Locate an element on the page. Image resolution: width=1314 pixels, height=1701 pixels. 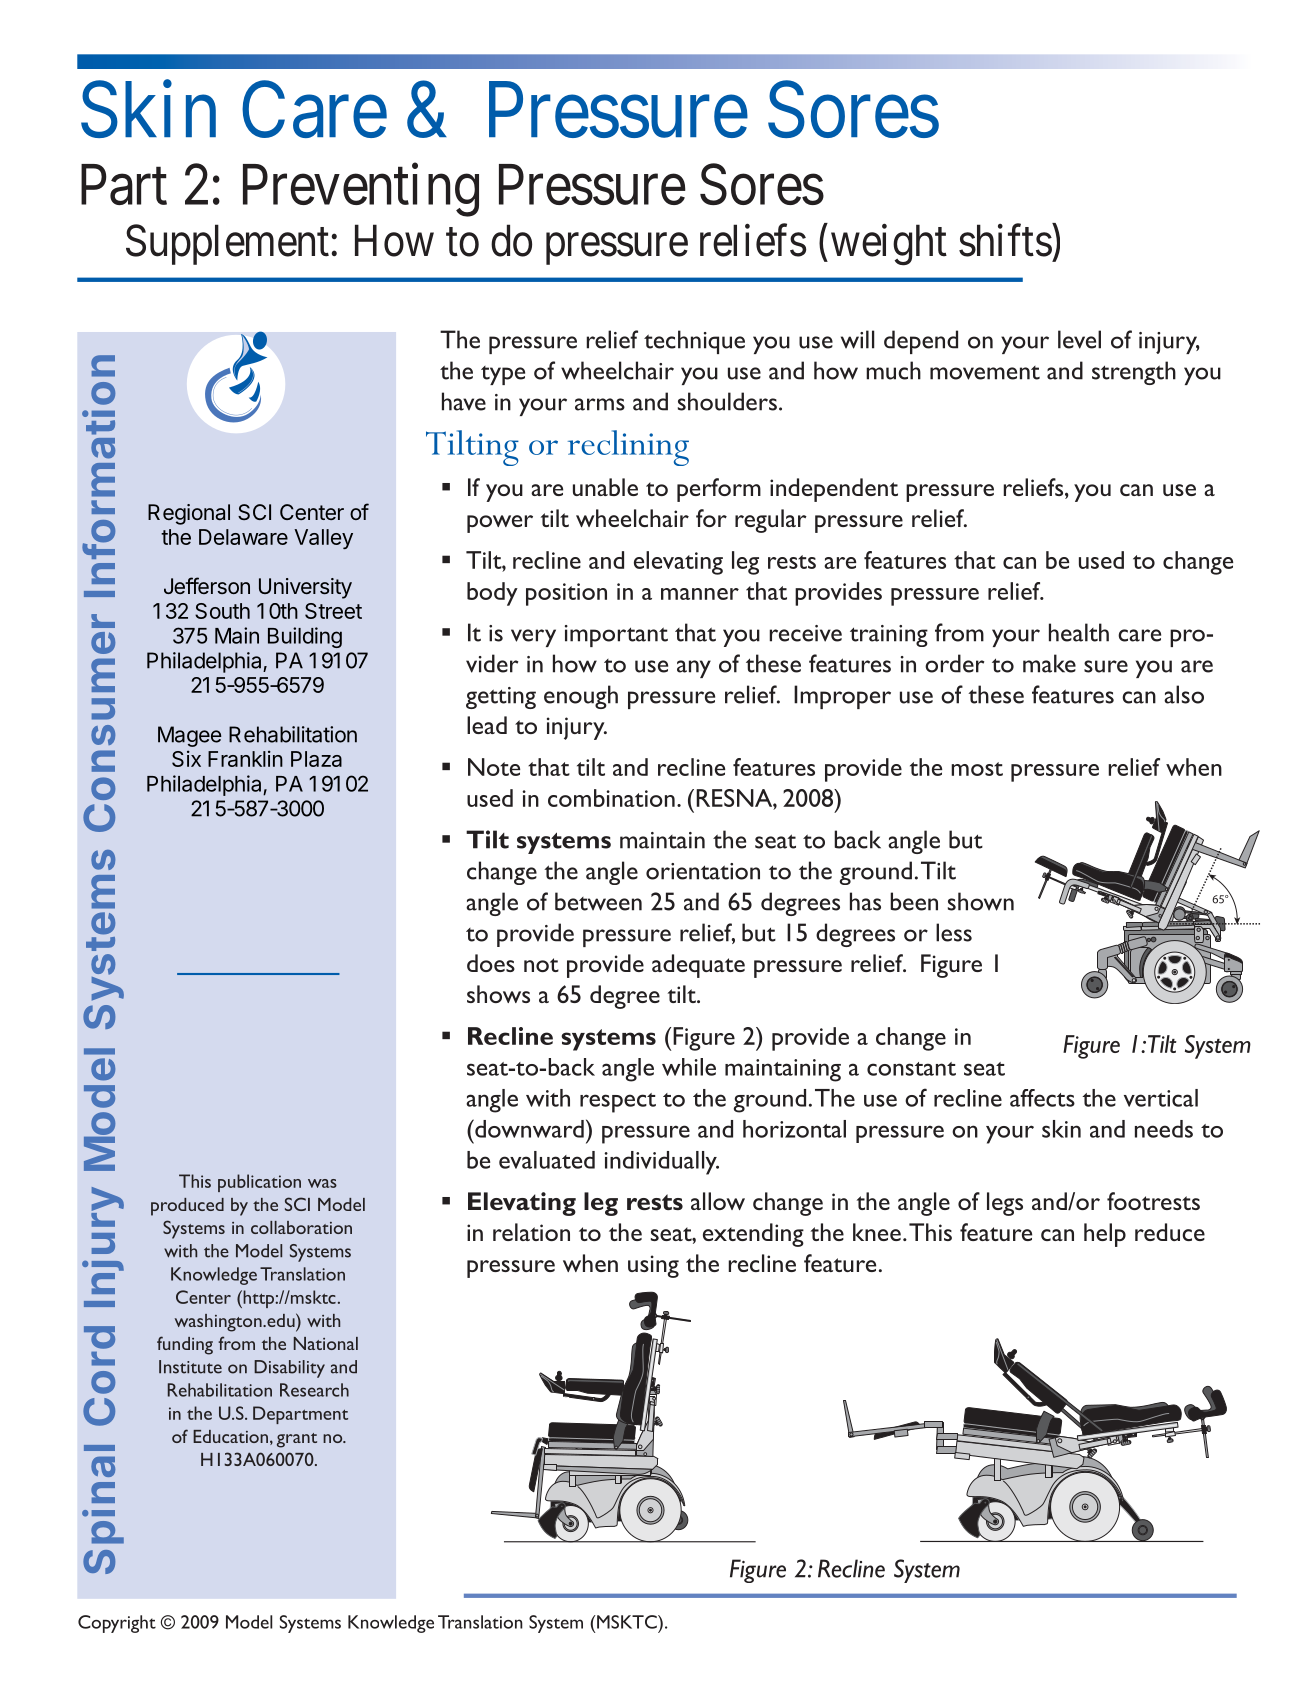
help is located at coordinates (1105, 1235).
